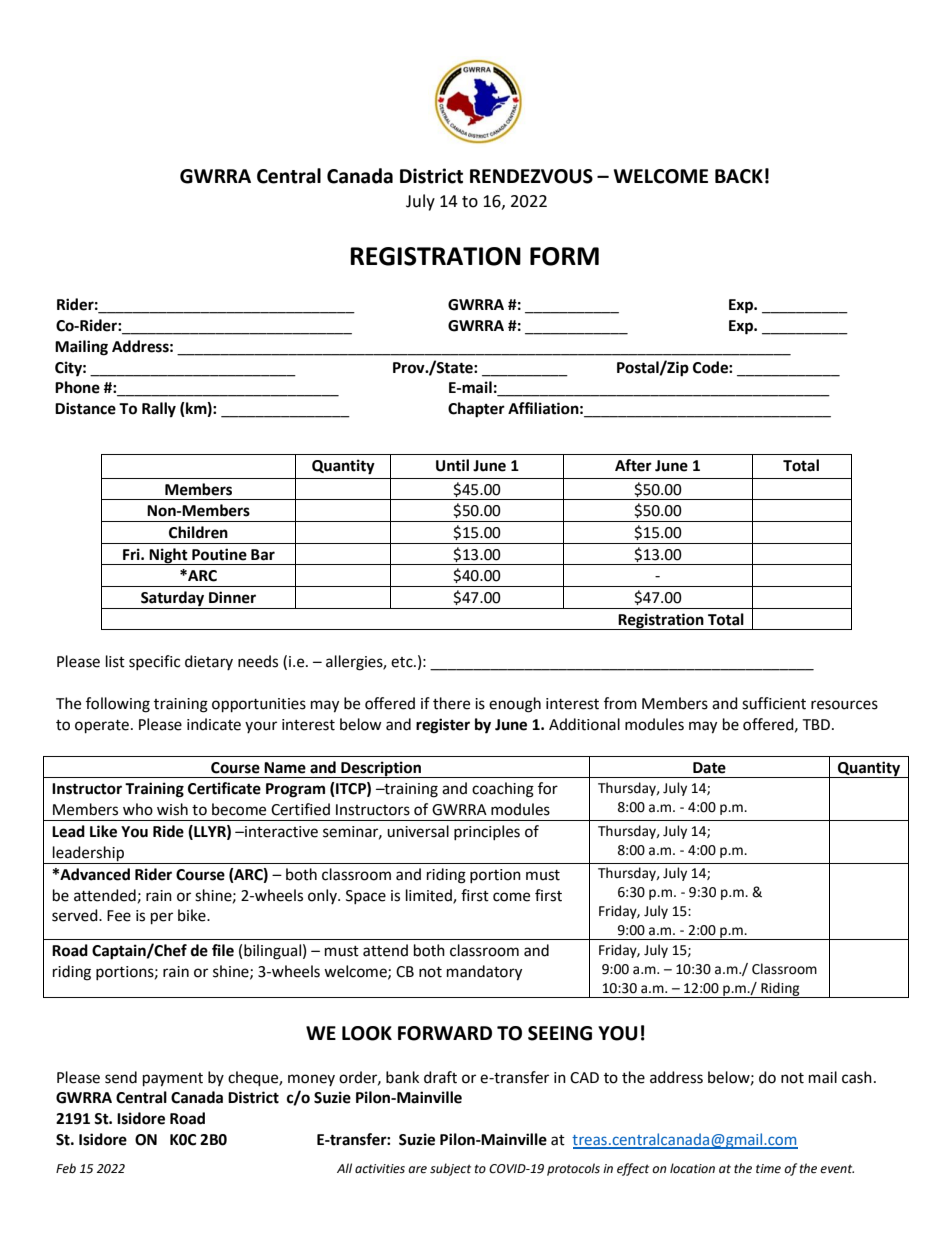 The image size is (952, 1233). What do you see at coordinates (709, 768) in the page?
I see `Date` at bounding box center [709, 768].
